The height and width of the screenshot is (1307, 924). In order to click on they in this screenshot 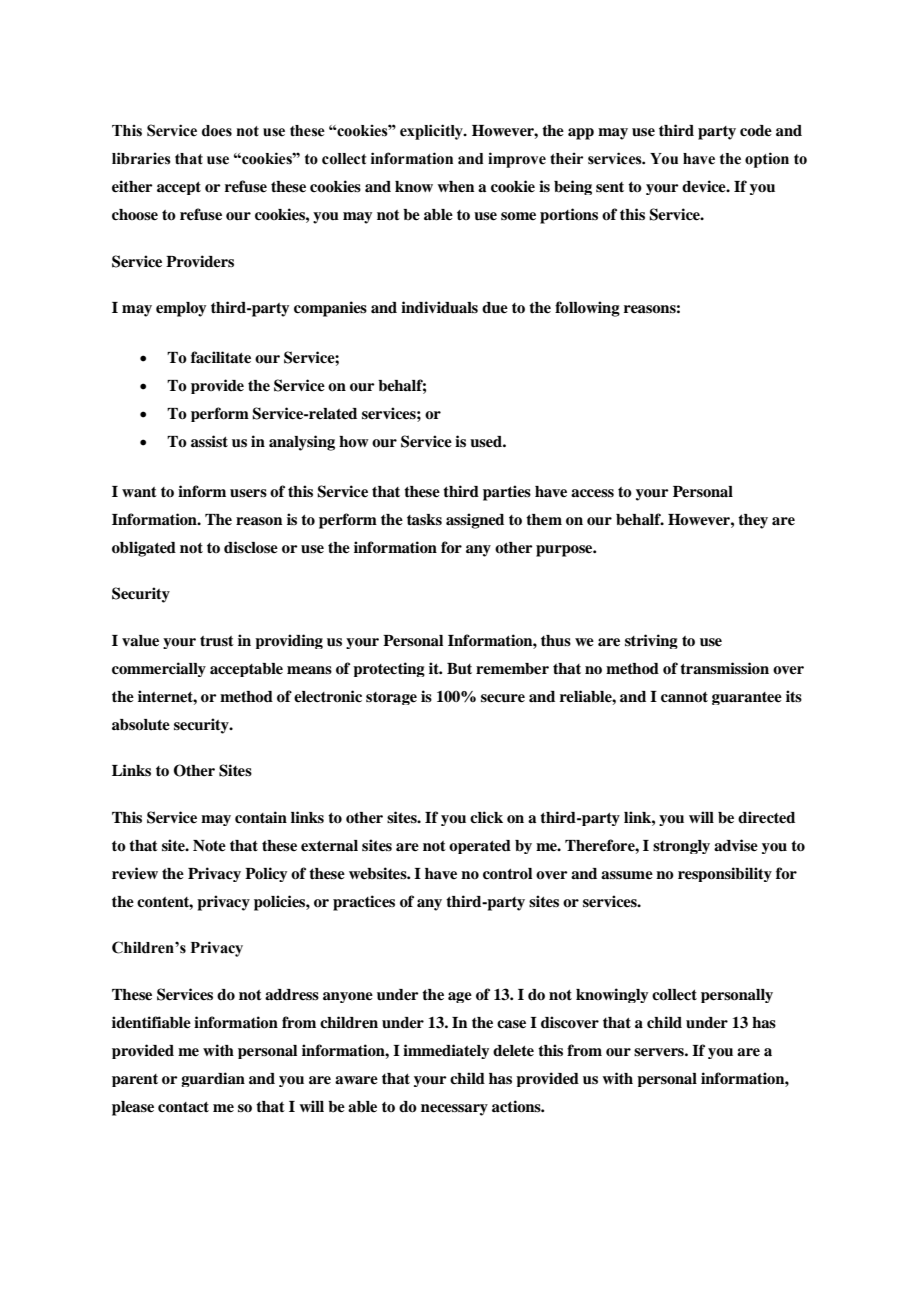, I will do `click(753, 521)`.
